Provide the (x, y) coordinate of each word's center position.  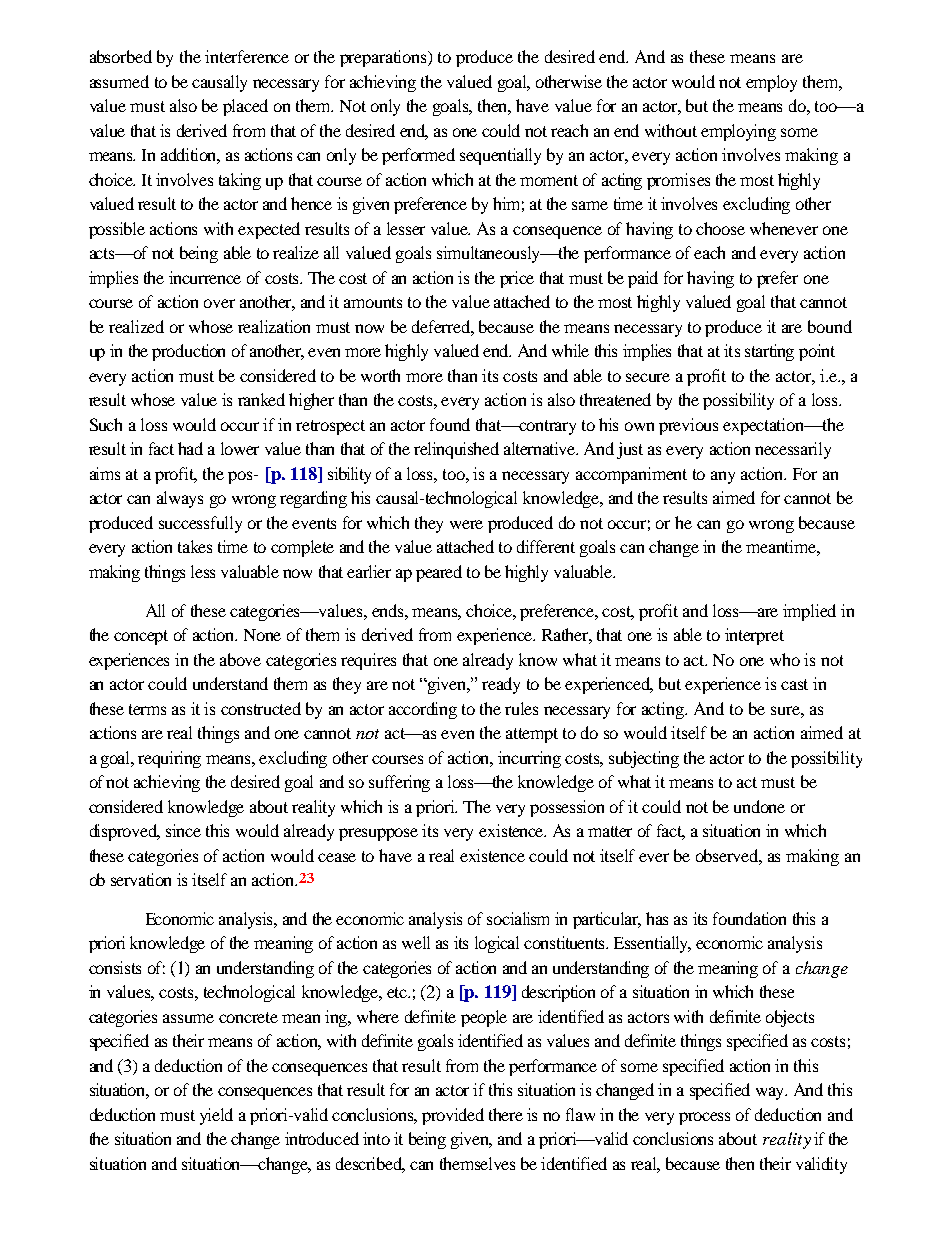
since (183, 830)
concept (141, 637)
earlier (369, 571)
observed (729, 856)
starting (769, 352)
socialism (518, 918)
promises (678, 181)
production (188, 352)
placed (245, 107)
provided (453, 1116)
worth (380, 375)
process (704, 1118)
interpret (754, 636)
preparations (385, 58)
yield (216, 1116)
